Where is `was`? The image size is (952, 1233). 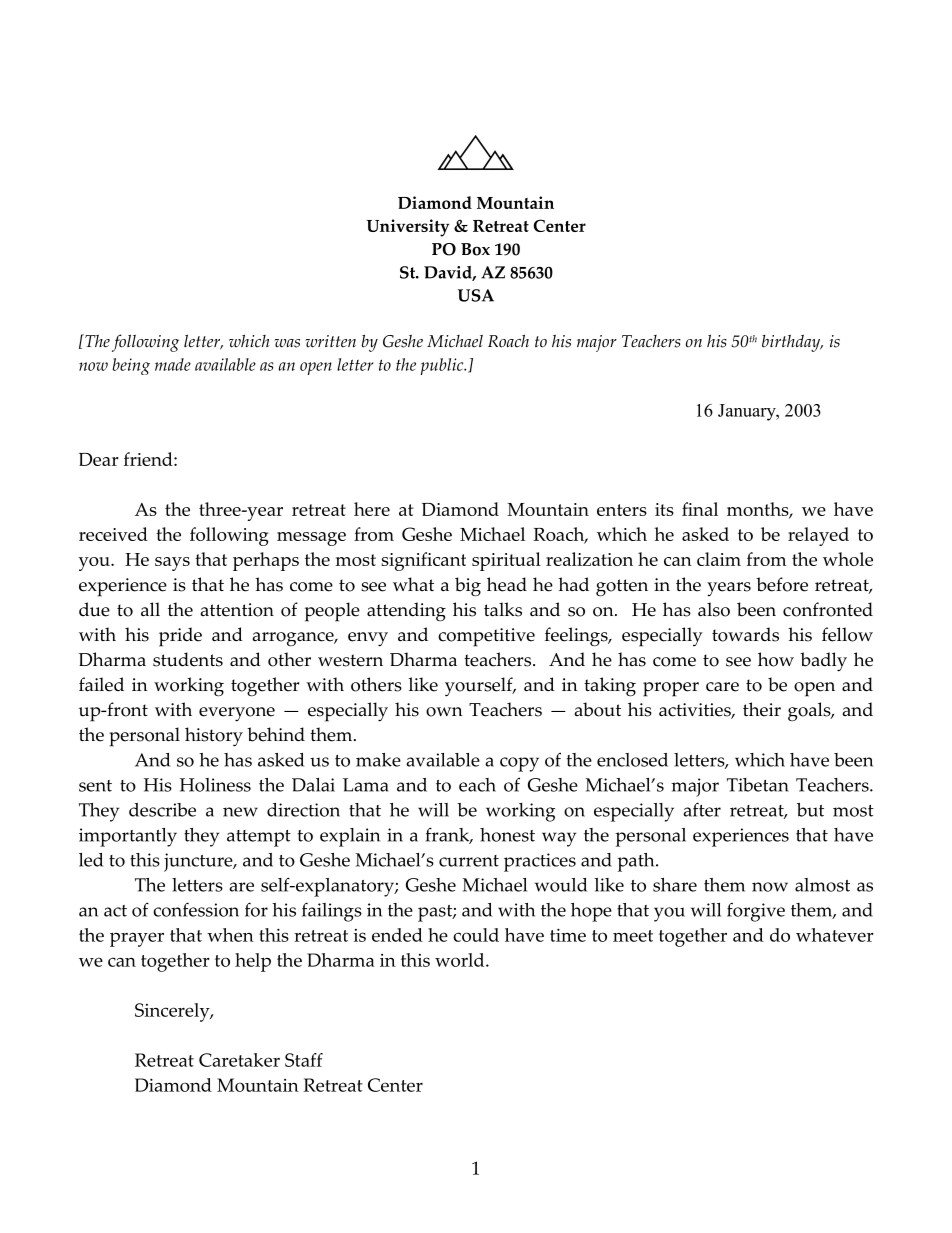 was is located at coordinates (287, 343).
